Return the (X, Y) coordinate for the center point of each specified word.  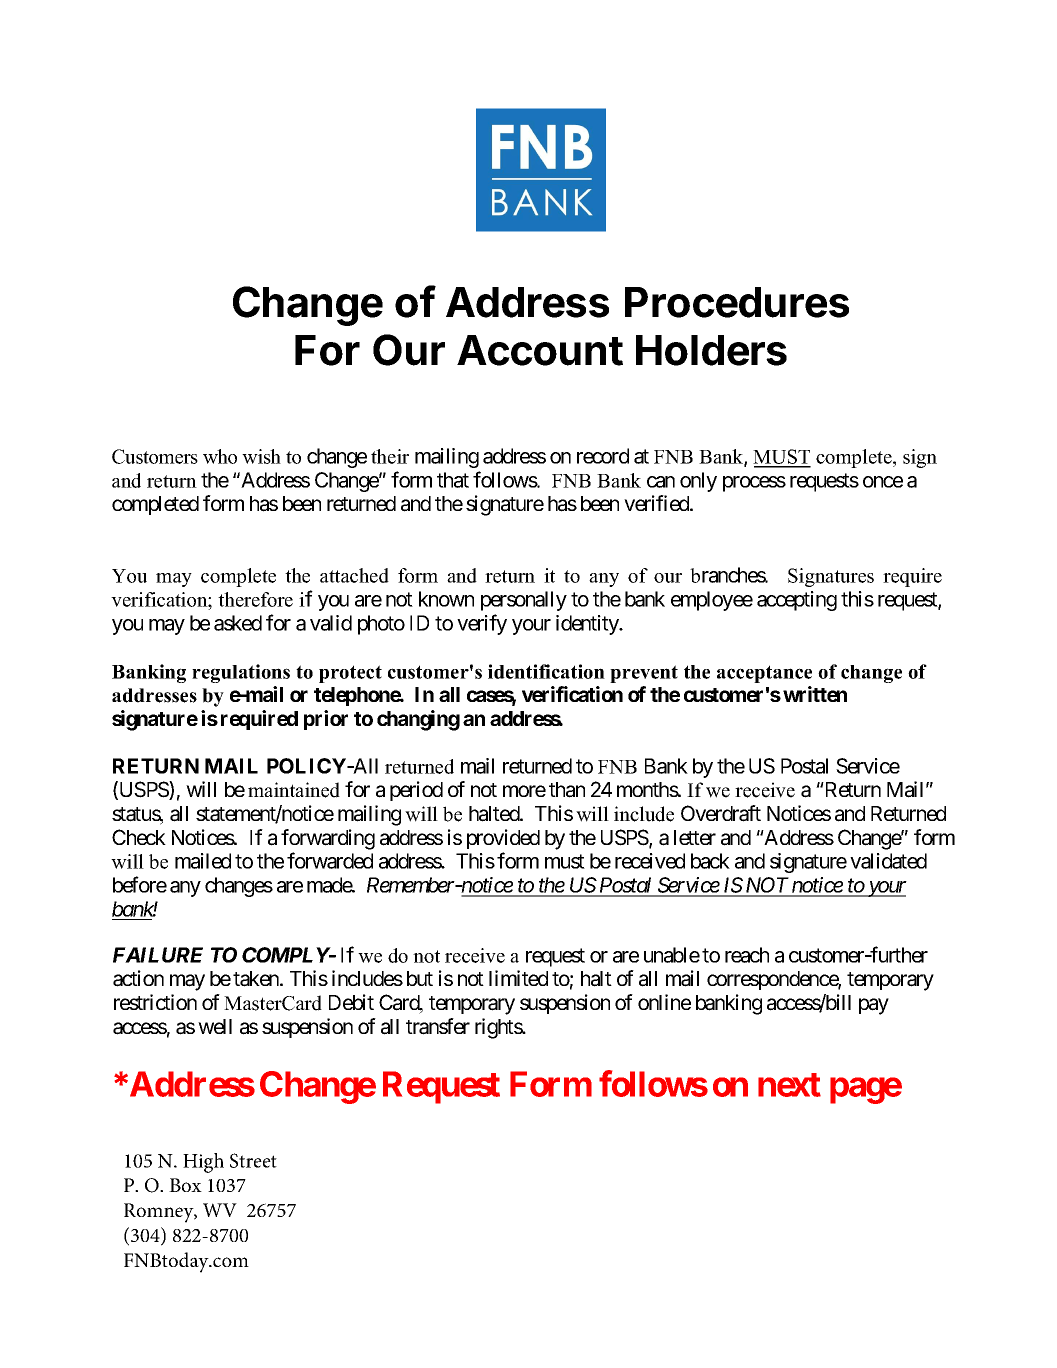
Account (540, 350)
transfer (438, 1026)
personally (524, 601)
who (220, 456)
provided (503, 839)
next (789, 1085)
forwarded (330, 860)
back (710, 861)
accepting (797, 601)
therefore (255, 599)
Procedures (737, 302)
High (203, 1163)
